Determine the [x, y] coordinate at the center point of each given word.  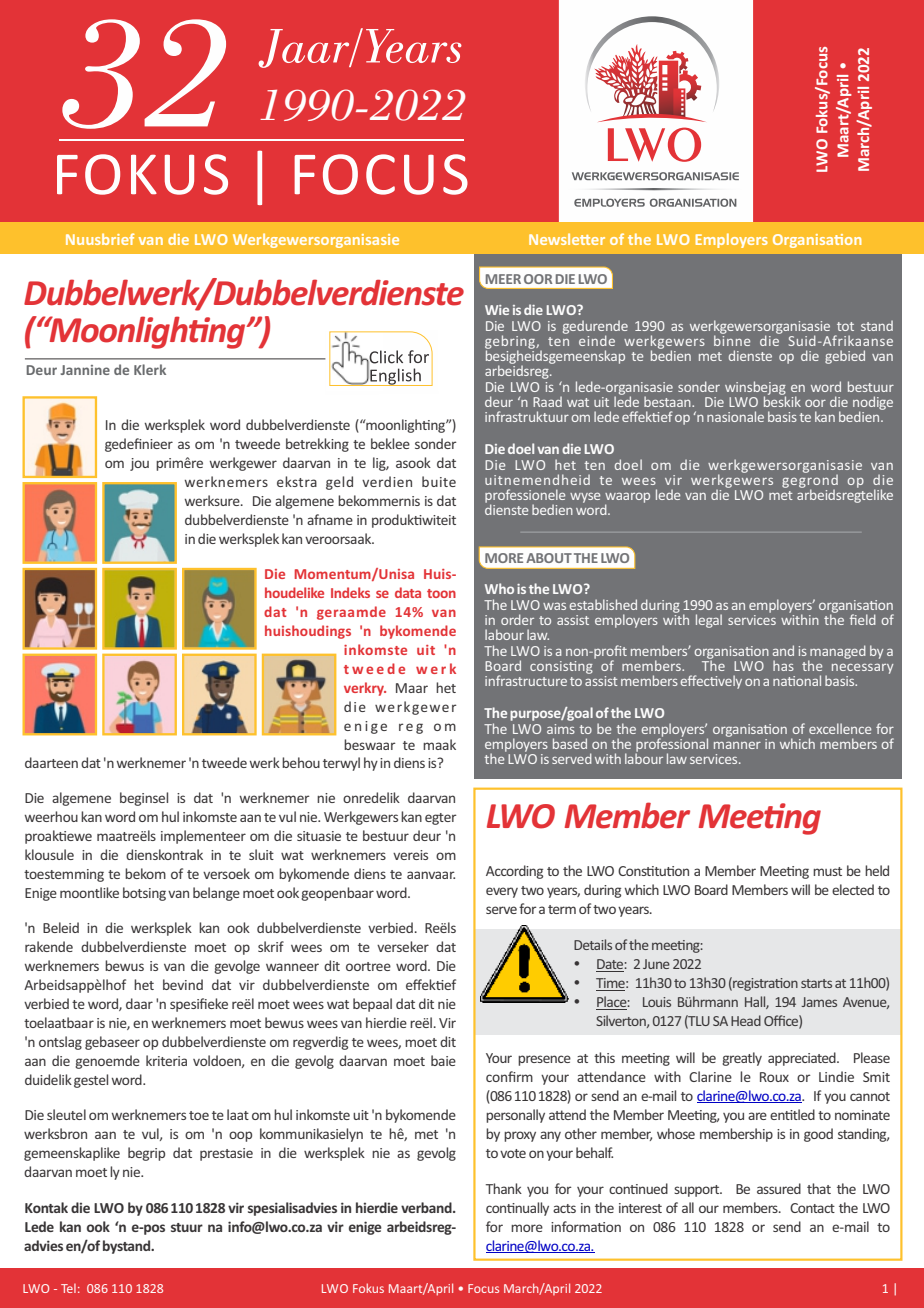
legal [709, 621]
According [514, 872]
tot [845, 326]
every [502, 892]
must [827, 871]
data [408, 592]
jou [139, 464]
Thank [504, 1188]
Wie [497, 310]
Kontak [46, 1207]
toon [441, 593]
